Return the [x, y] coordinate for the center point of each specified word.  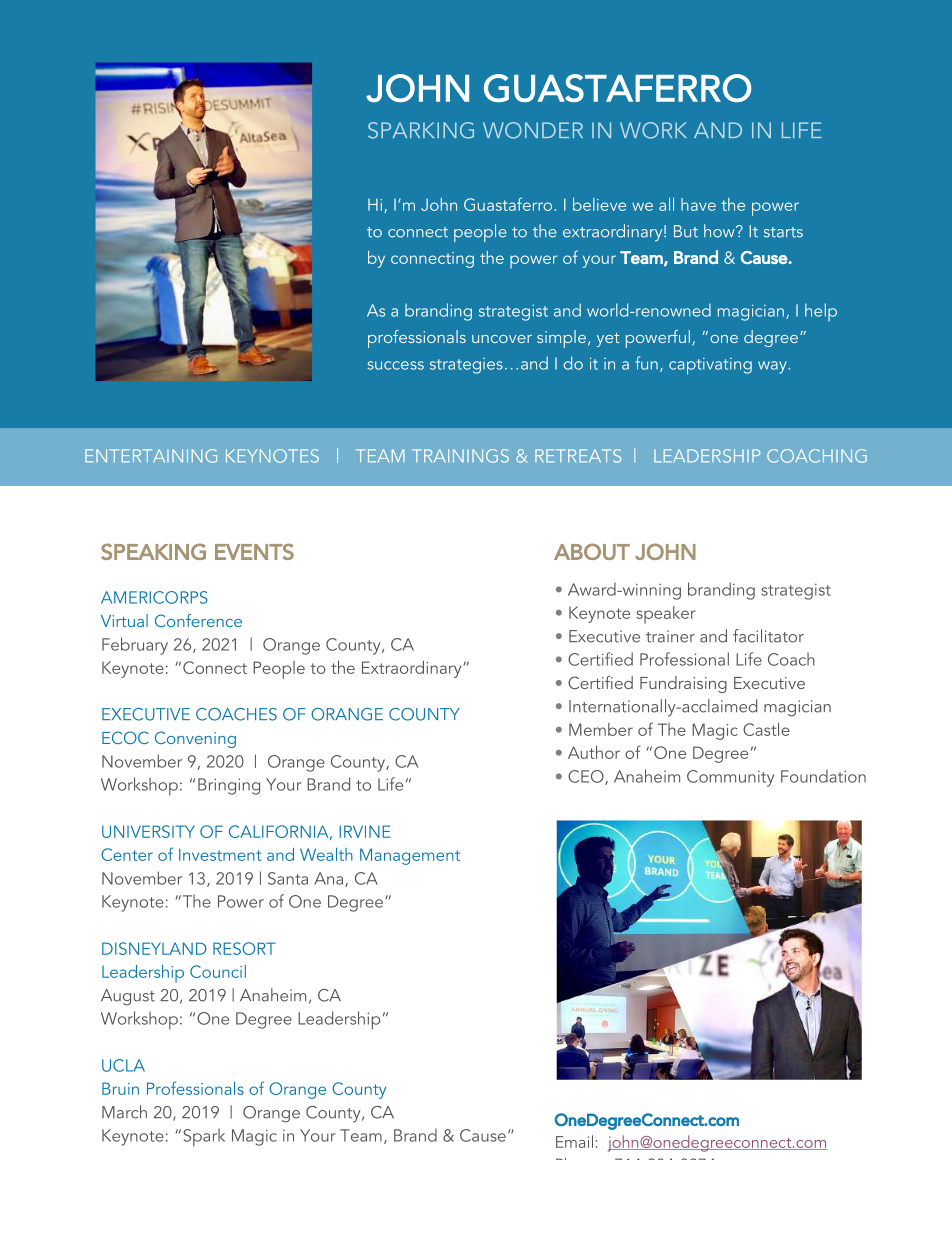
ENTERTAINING [151, 456]
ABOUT [592, 551]
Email [574, 1141]
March [124, 1112]
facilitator [768, 636]
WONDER [533, 130]
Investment [220, 854]
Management [410, 856]
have [698, 204]
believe [599, 204]
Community [730, 778]
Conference [198, 620]
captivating [710, 366]
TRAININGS [460, 456]
